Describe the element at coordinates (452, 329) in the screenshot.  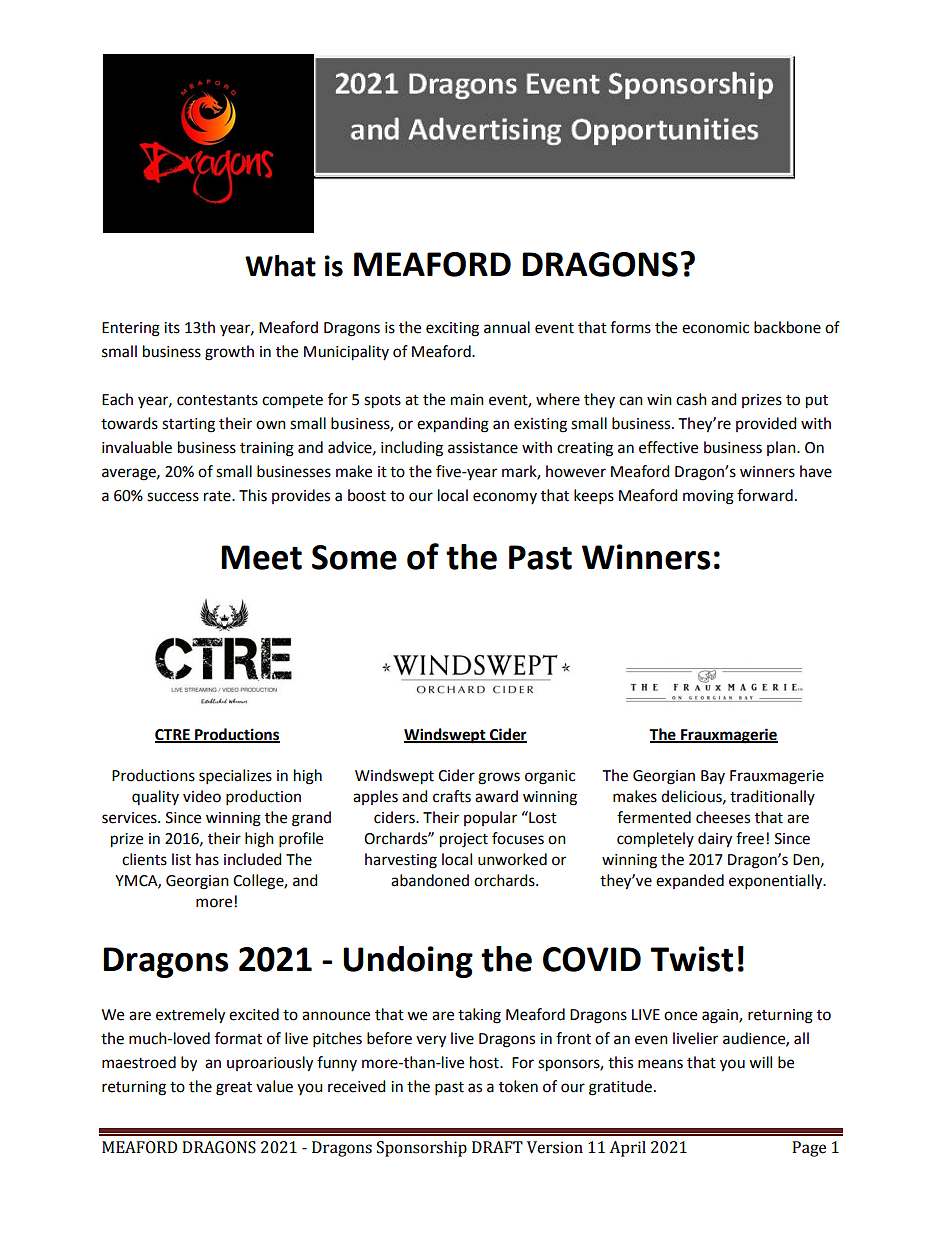
I see `exciting` at that location.
